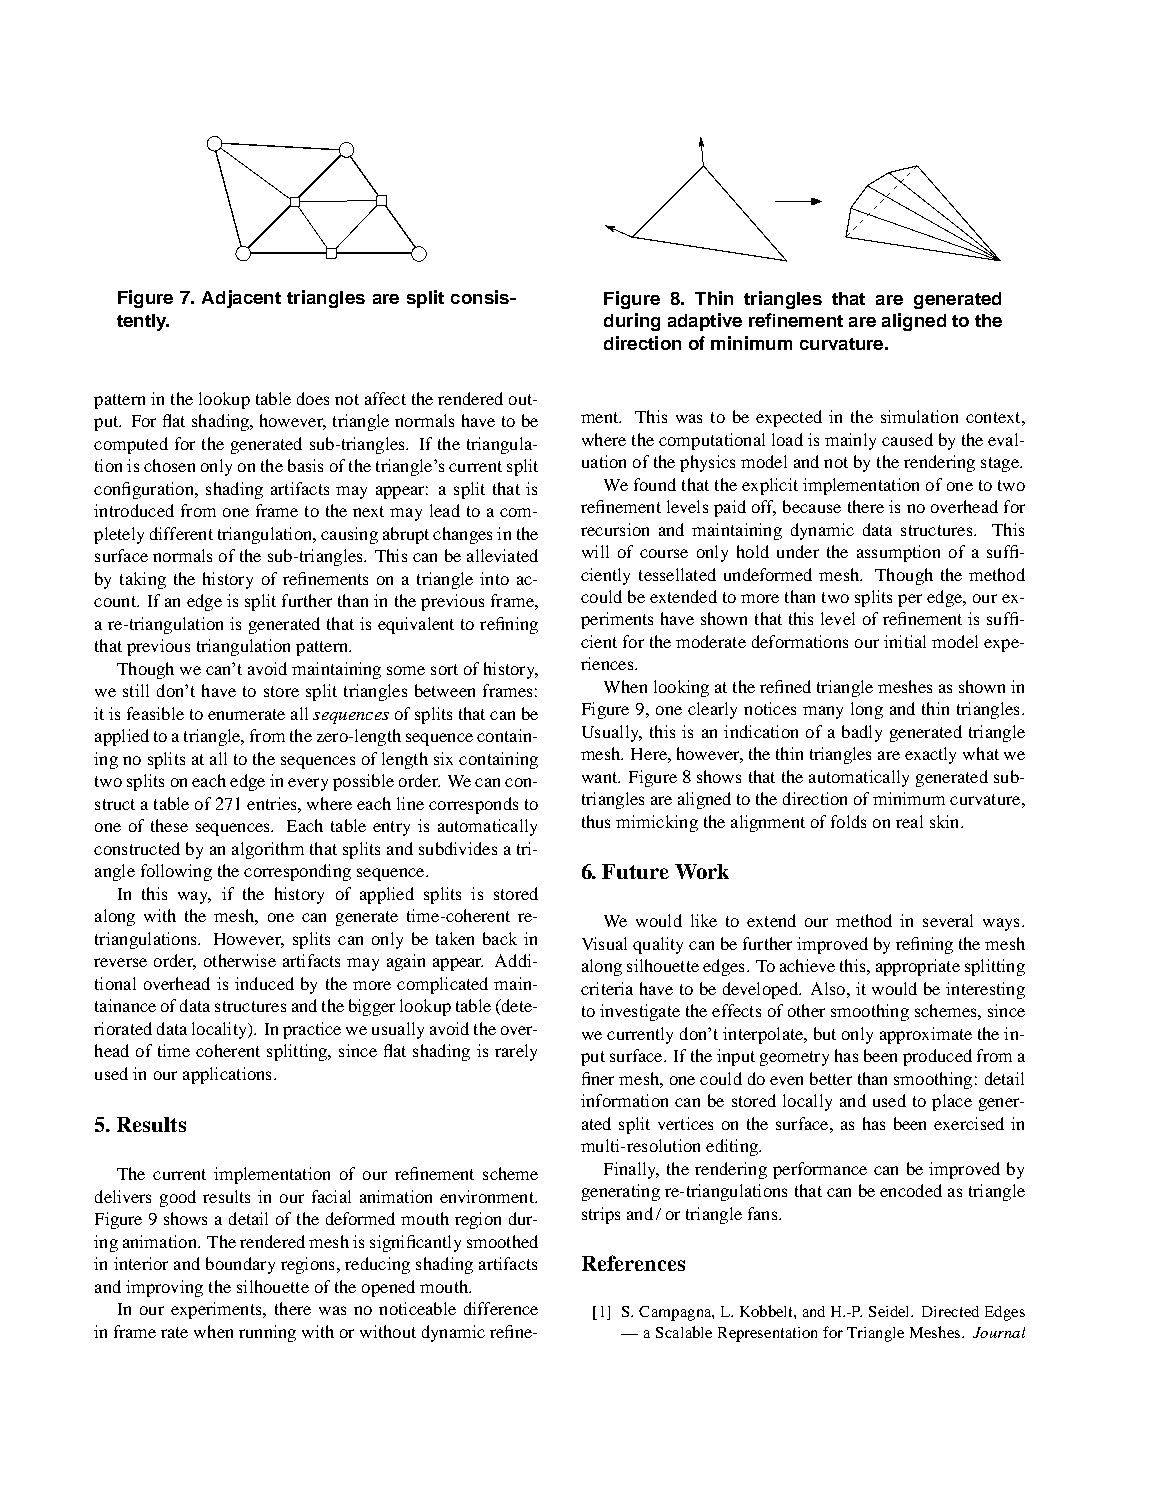 The width and height of the image is (1151, 1490). What do you see at coordinates (143, 580) in the image?
I see `taking` at bounding box center [143, 580].
